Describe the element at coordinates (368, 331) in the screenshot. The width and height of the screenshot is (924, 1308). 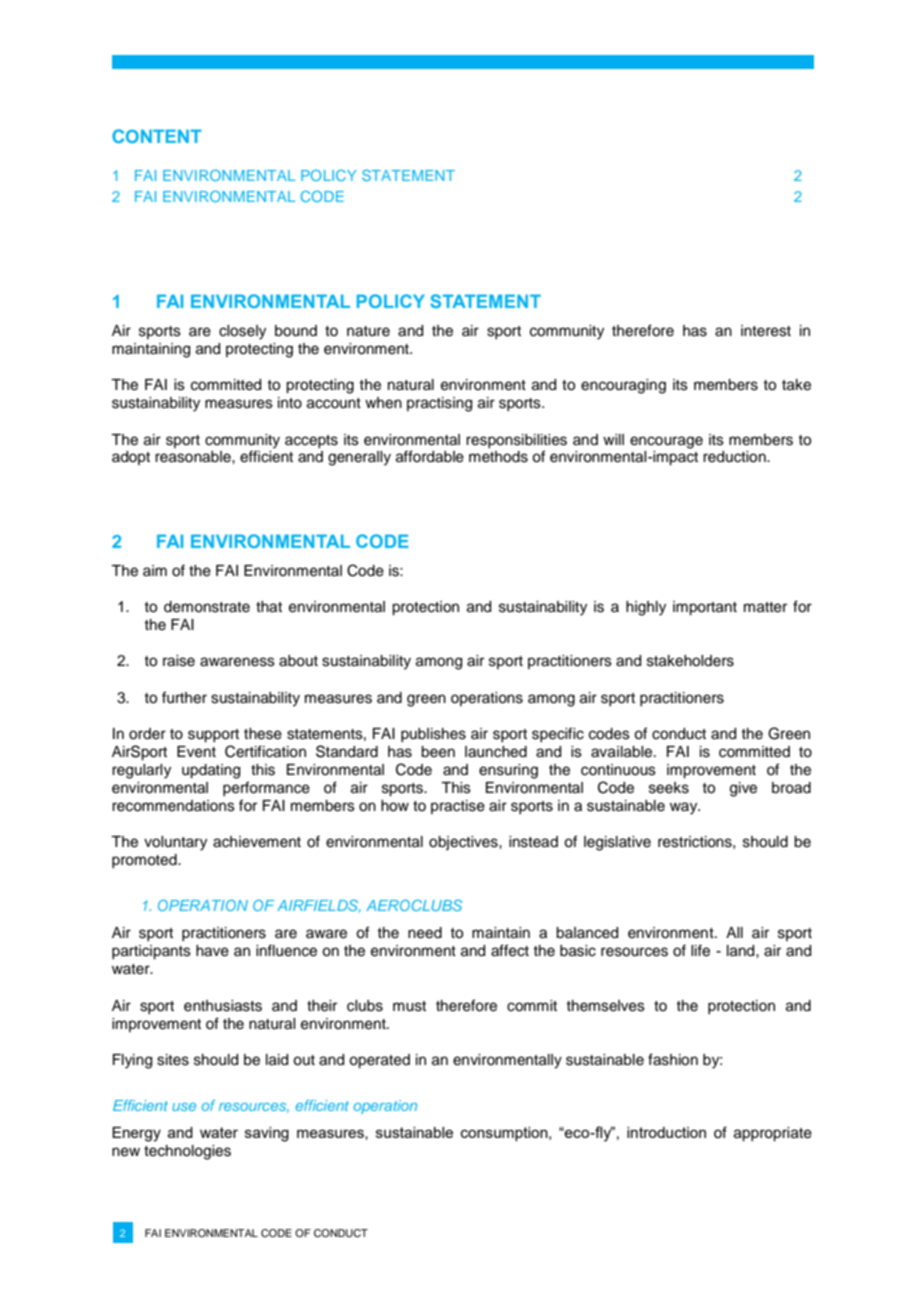
I see `nature` at that location.
